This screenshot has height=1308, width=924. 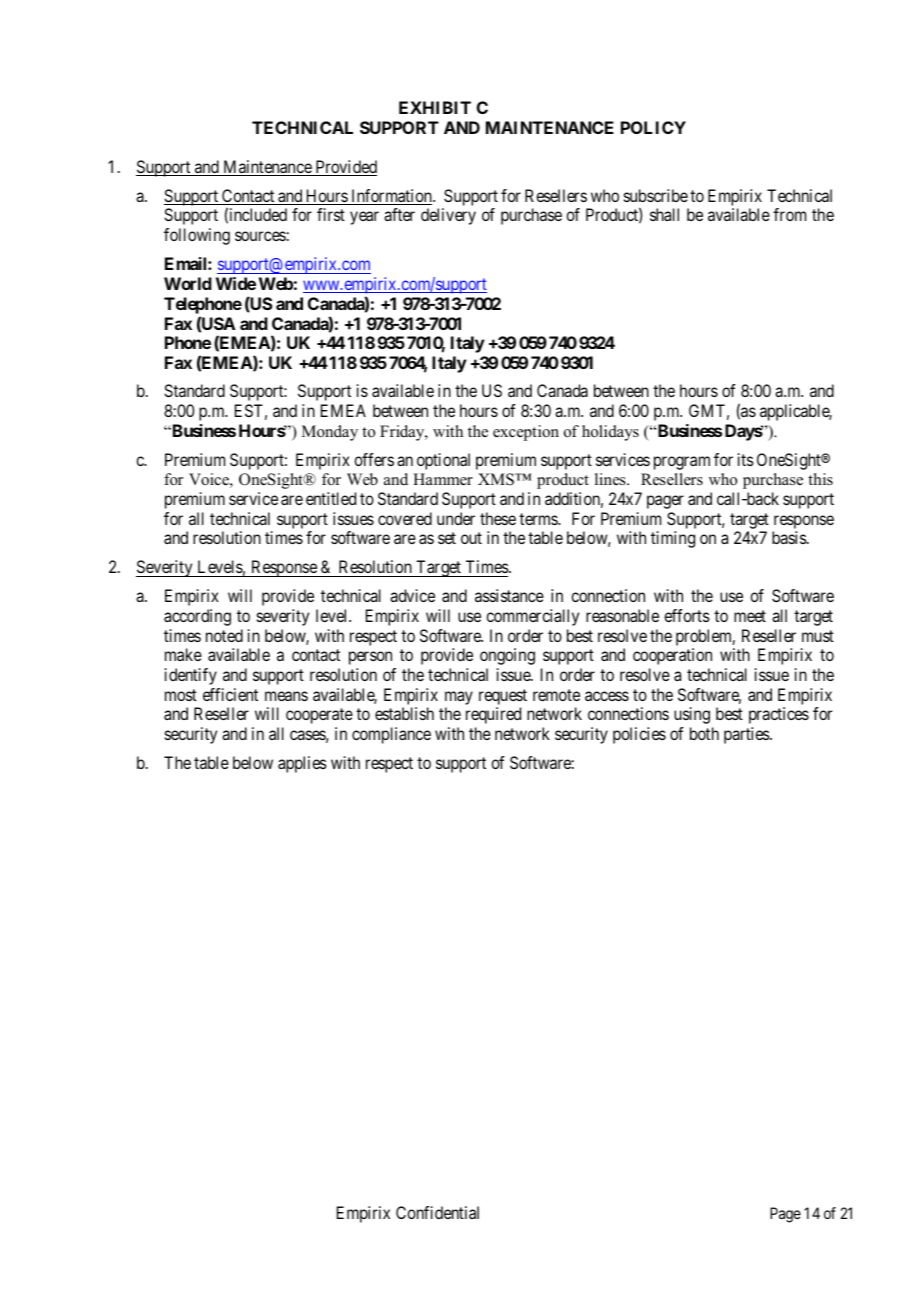 I want to click on EXHIBIT, so click(x=435, y=107).
